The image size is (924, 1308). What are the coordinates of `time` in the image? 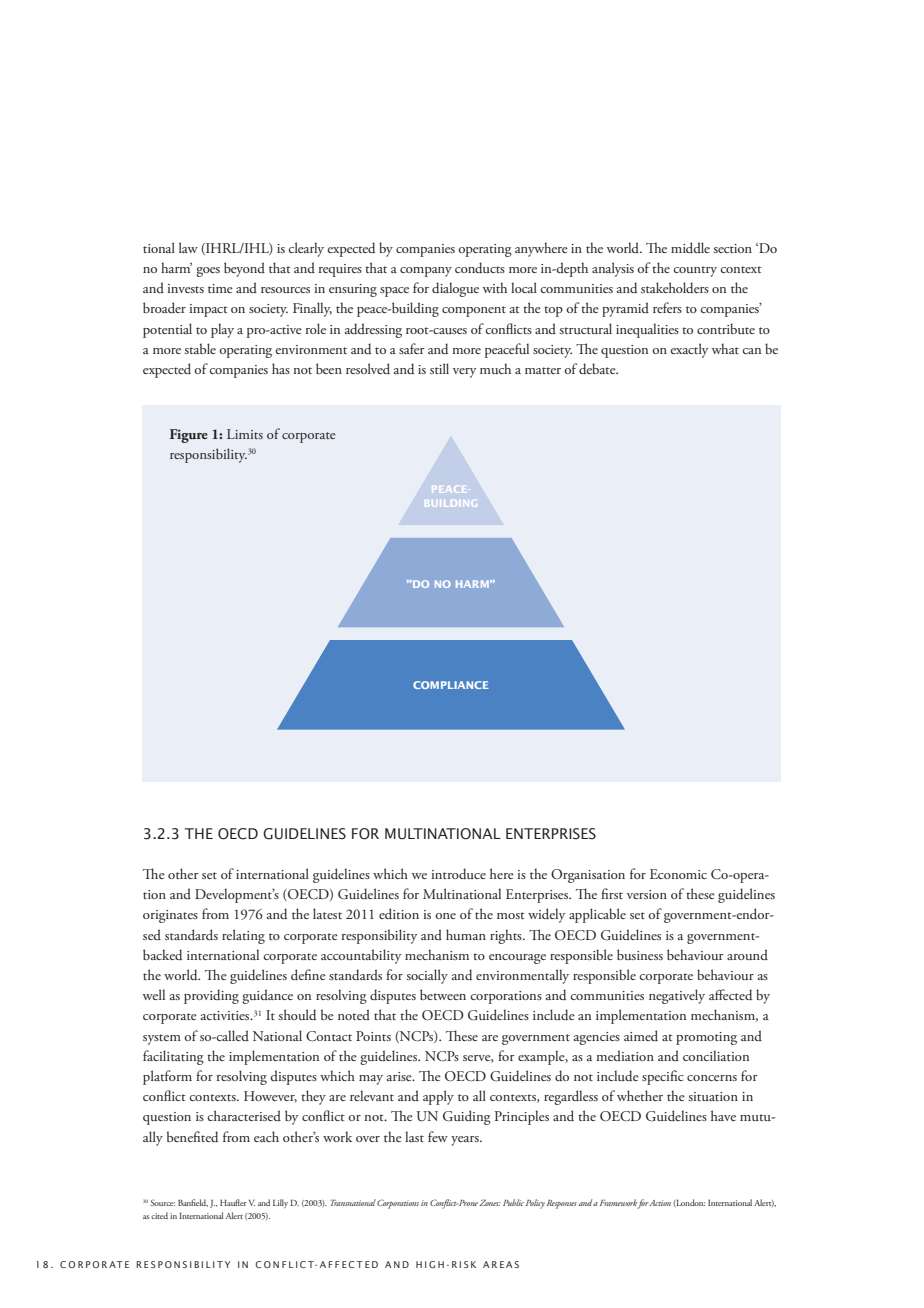 It's located at (220, 288).
